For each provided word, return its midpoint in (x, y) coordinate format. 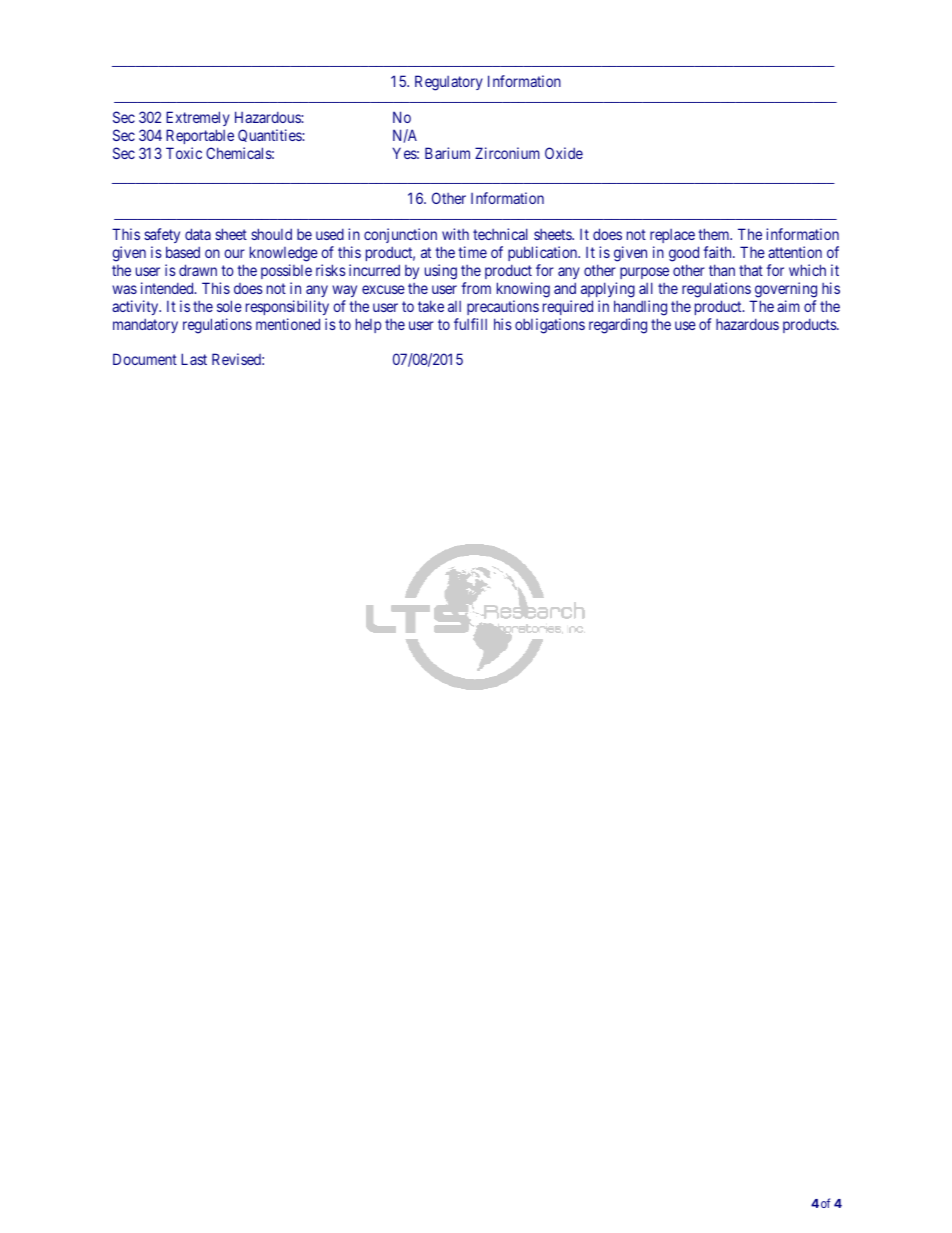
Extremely (198, 120)
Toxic (184, 153)
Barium (447, 153)
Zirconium (507, 153)
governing (786, 290)
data (198, 234)
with (455, 234)
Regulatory (449, 83)
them (715, 234)
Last (194, 359)
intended (168, 288)
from (476, 288)
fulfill (470, 324)
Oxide (564, 153)
